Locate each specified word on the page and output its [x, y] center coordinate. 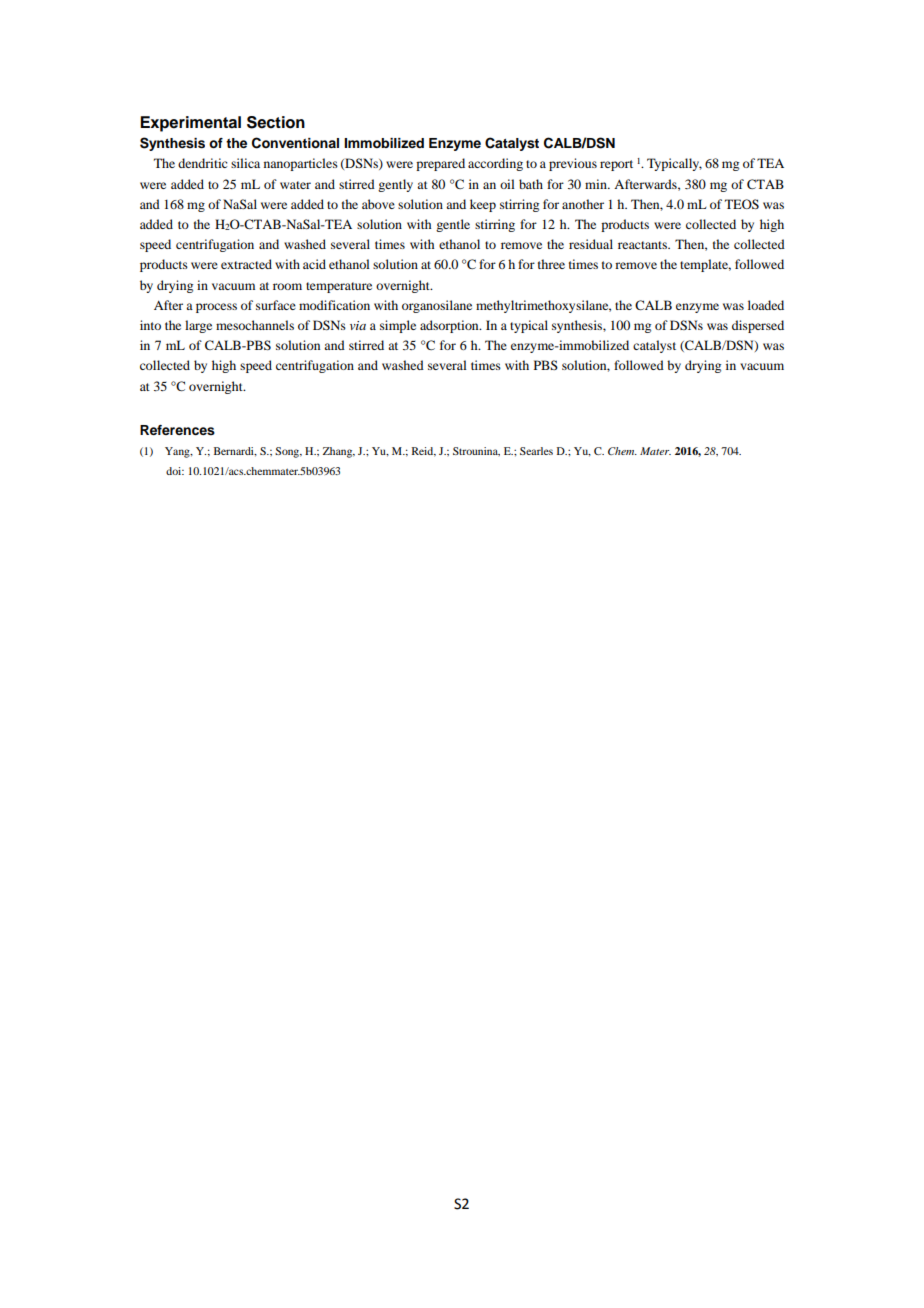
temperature [339, 287]
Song [288, 452]
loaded [766, 305]
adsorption [450, 326]
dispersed [758, 326]
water [295, 185]
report [616, 165]
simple [398, 326]
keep [483, 205]
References [177, 430]
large [198, 326]
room [287, 286]
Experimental [190, 124]
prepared [440, 164]
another [583, 204]
